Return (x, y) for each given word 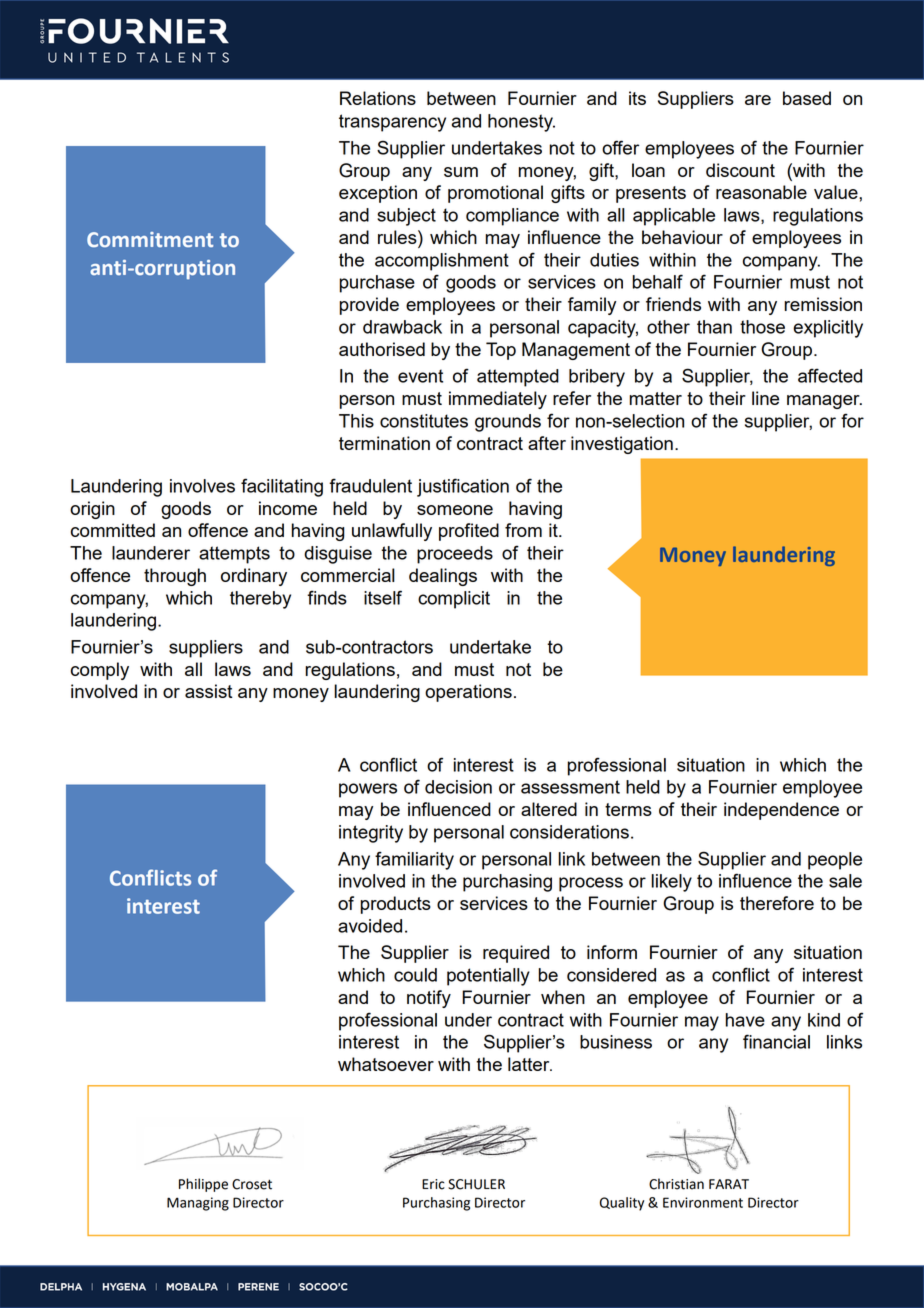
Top (501, 351)
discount (740, 170)
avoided (370, 926)
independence (781, 811)
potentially (488, 977)
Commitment (150, 239)
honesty (521, 123)
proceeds (455, 555)
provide (369, 306)
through (175, 577)
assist (208, 691)
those (762, 327)
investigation (622, 445)
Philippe (203, 1185)
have (745, 1020)
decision (458, 787)
